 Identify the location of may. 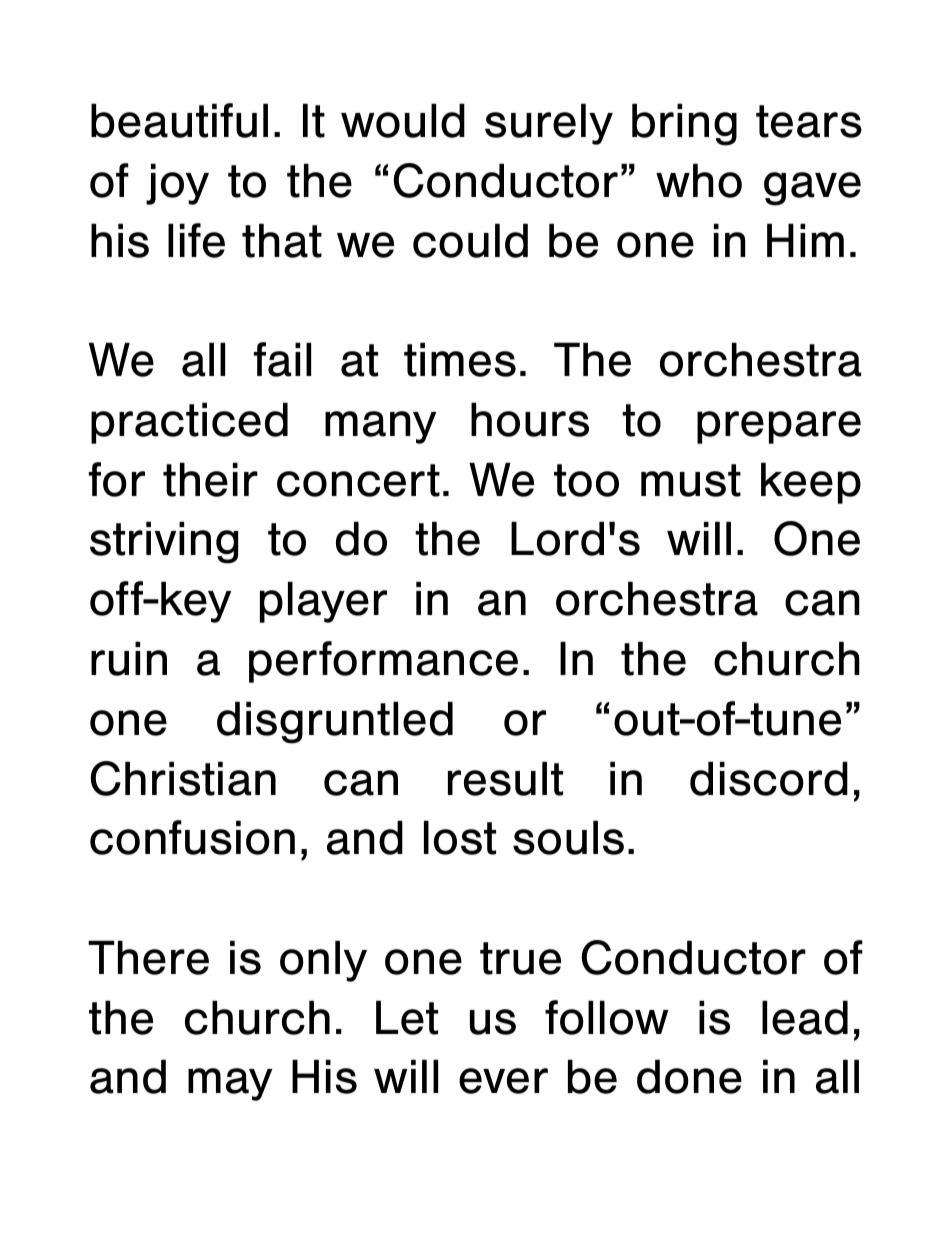
(230, 1084).
